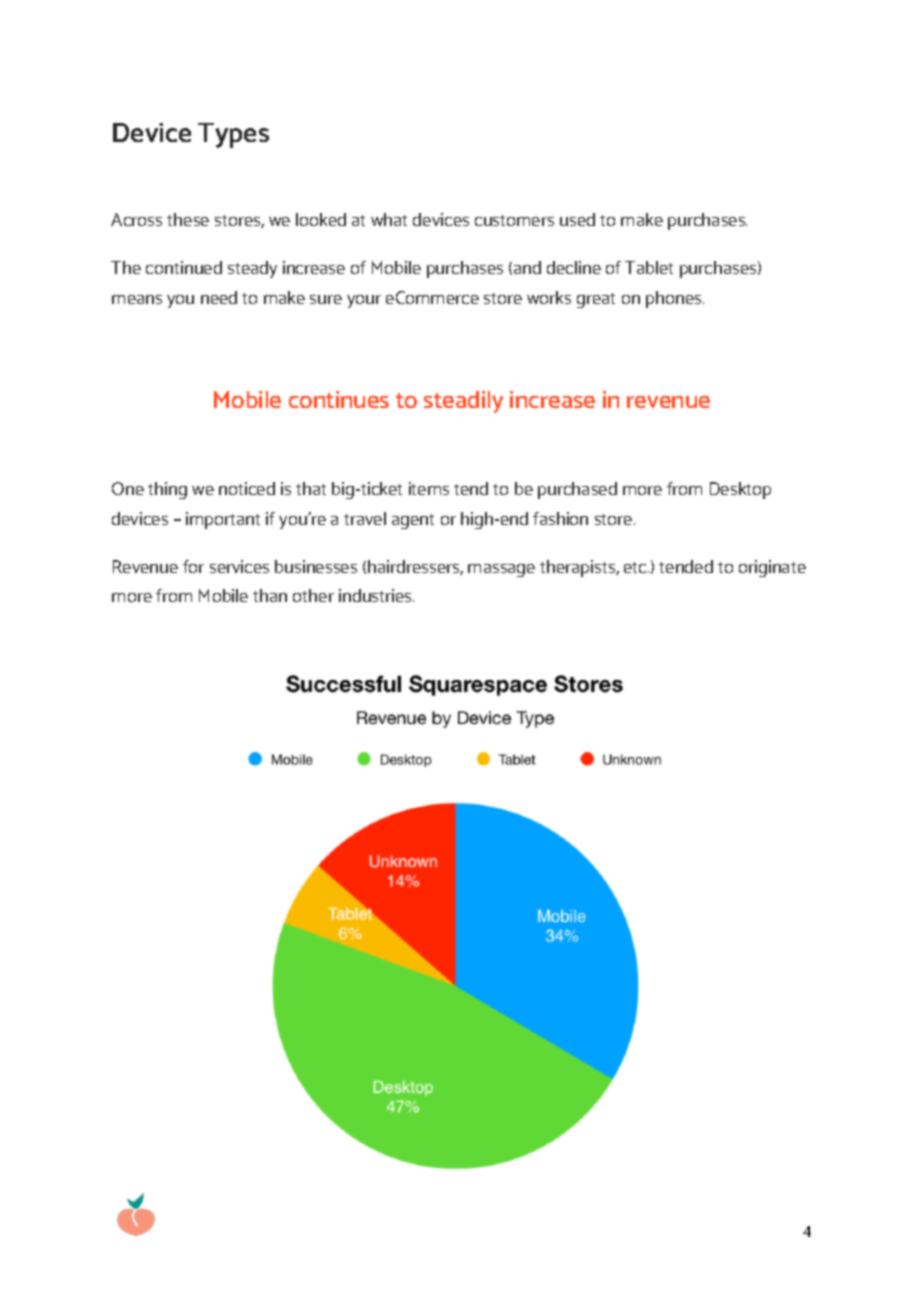  What do you see at coordinates (193, 566) in the document?
I see `for` at bounding box center [193, 566].
